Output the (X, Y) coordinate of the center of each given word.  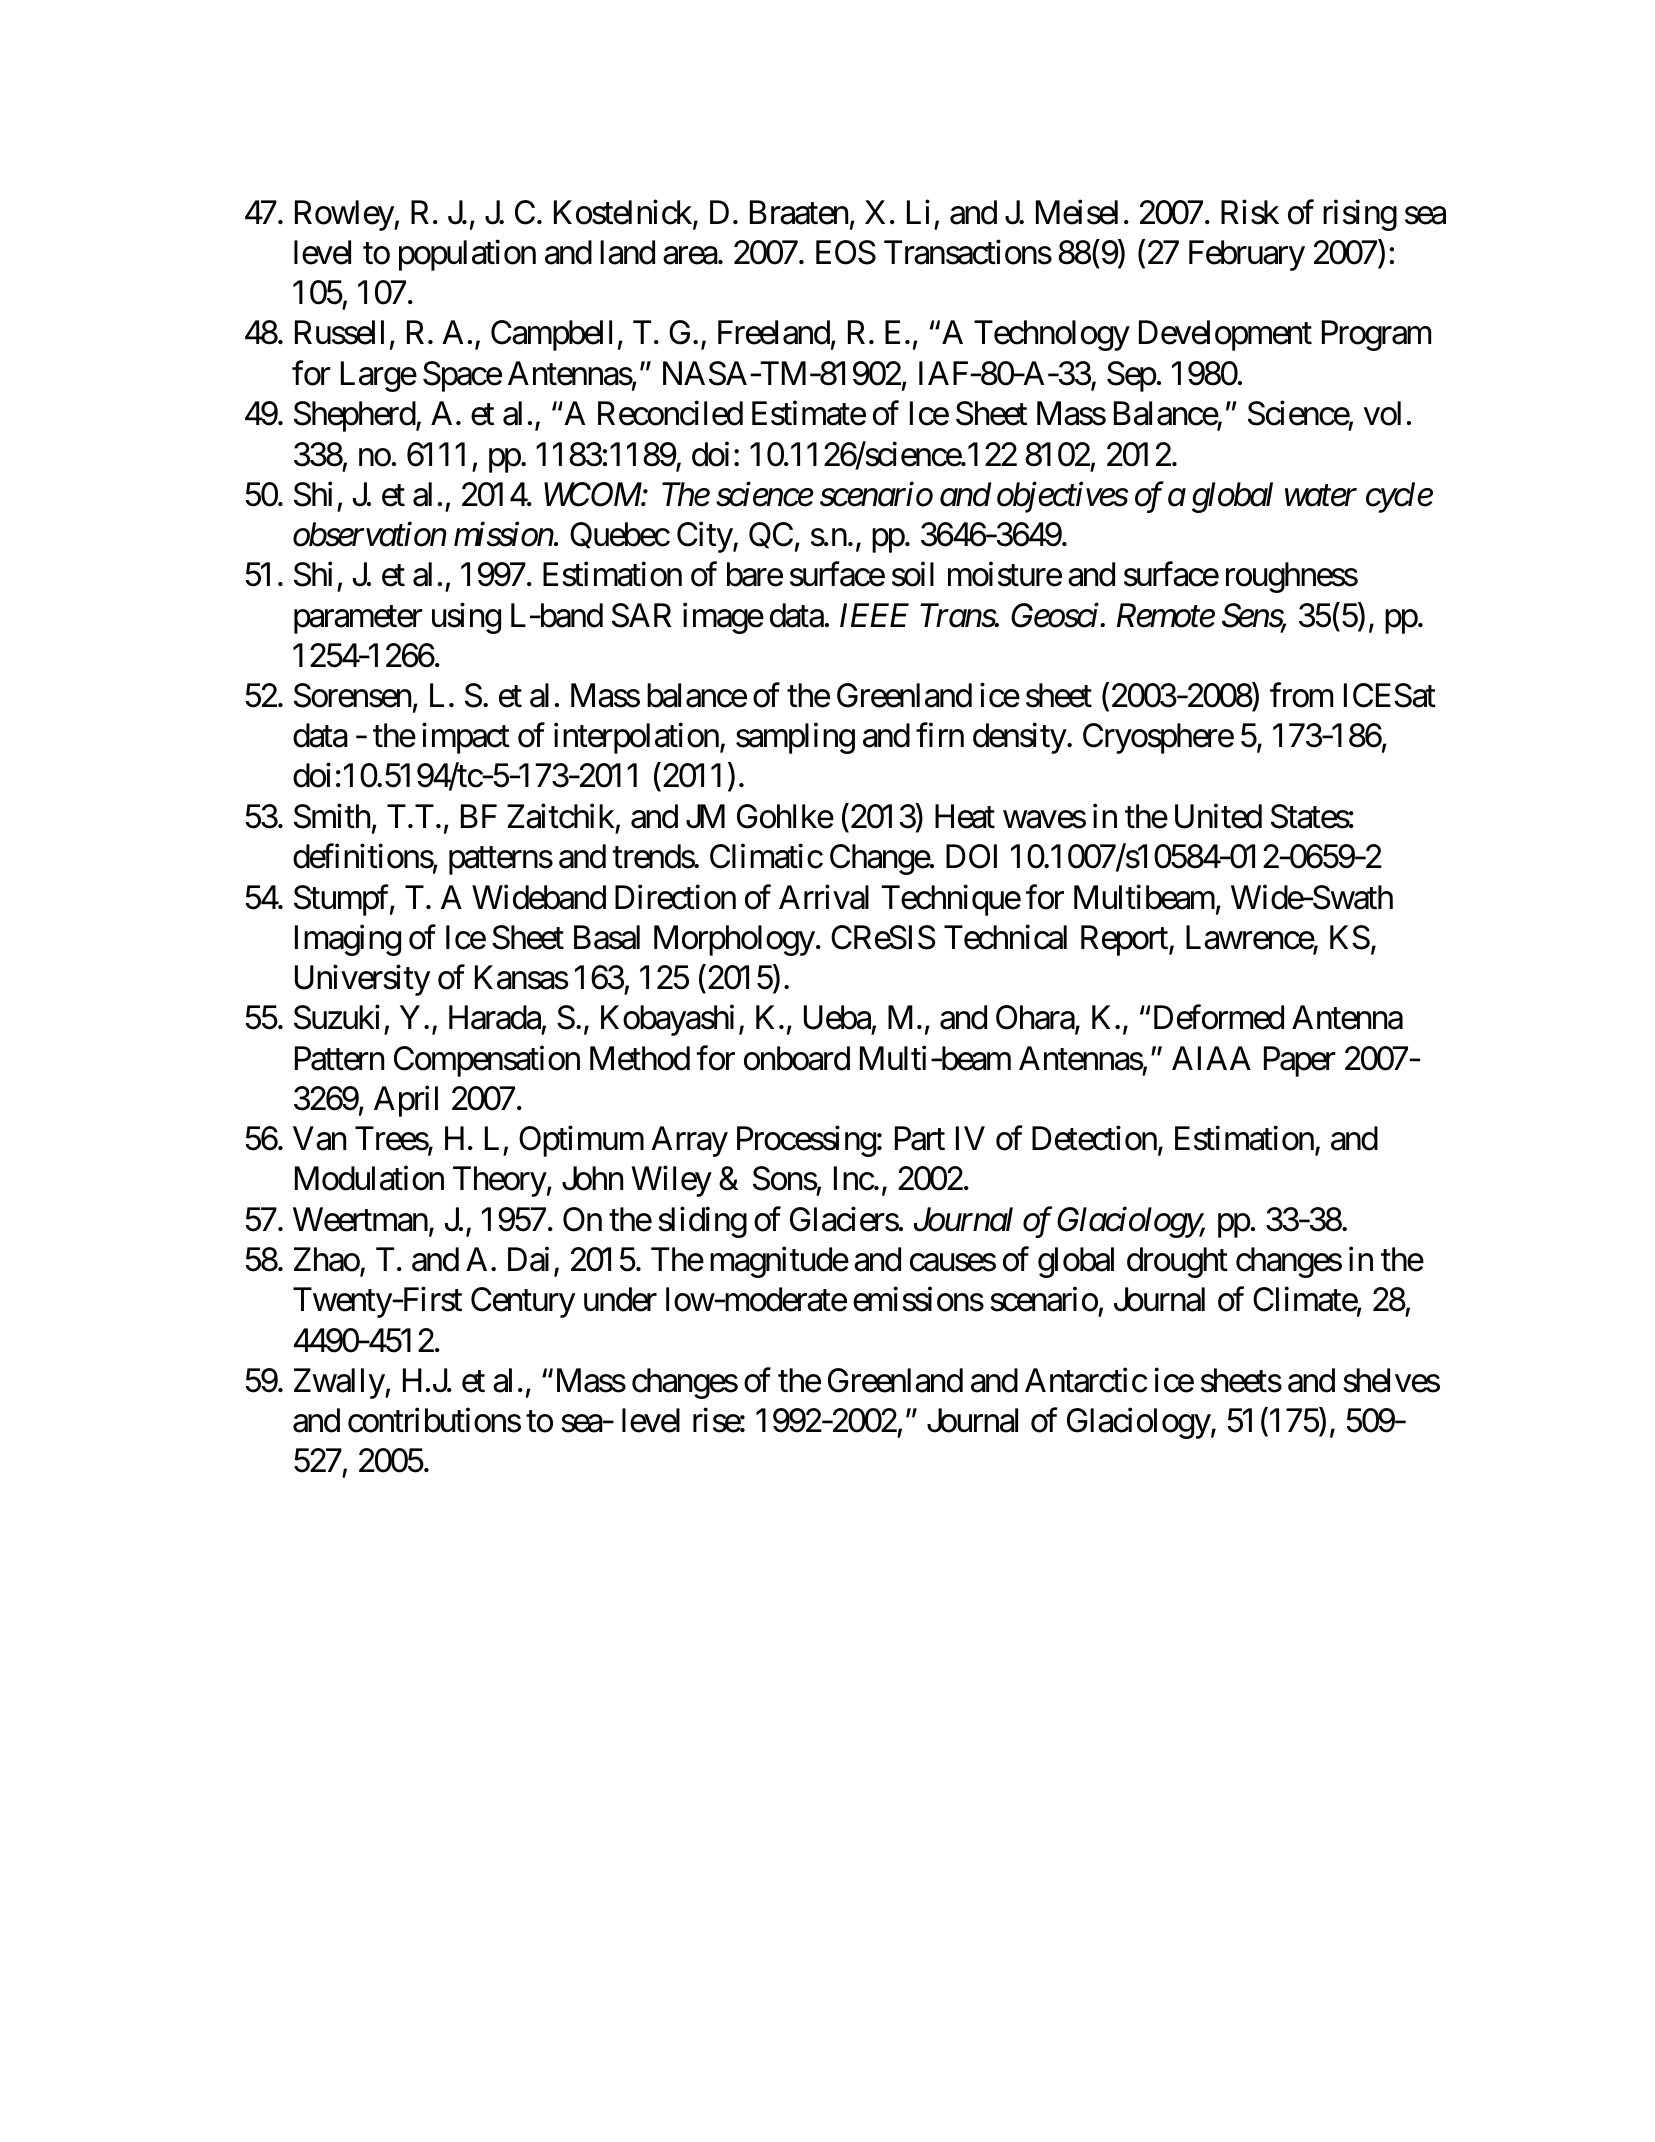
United (1218, 816)
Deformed (1219, 1017)
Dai (528, 1259)
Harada (495, 1017)
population (467, 255)
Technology (1052, 335)
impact (466, 738)
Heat (965, 816)
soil (913, 574)
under (620, 1299)
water (1321, 496)
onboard (797, 1058)
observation (369, 534)
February (1247, 255)
